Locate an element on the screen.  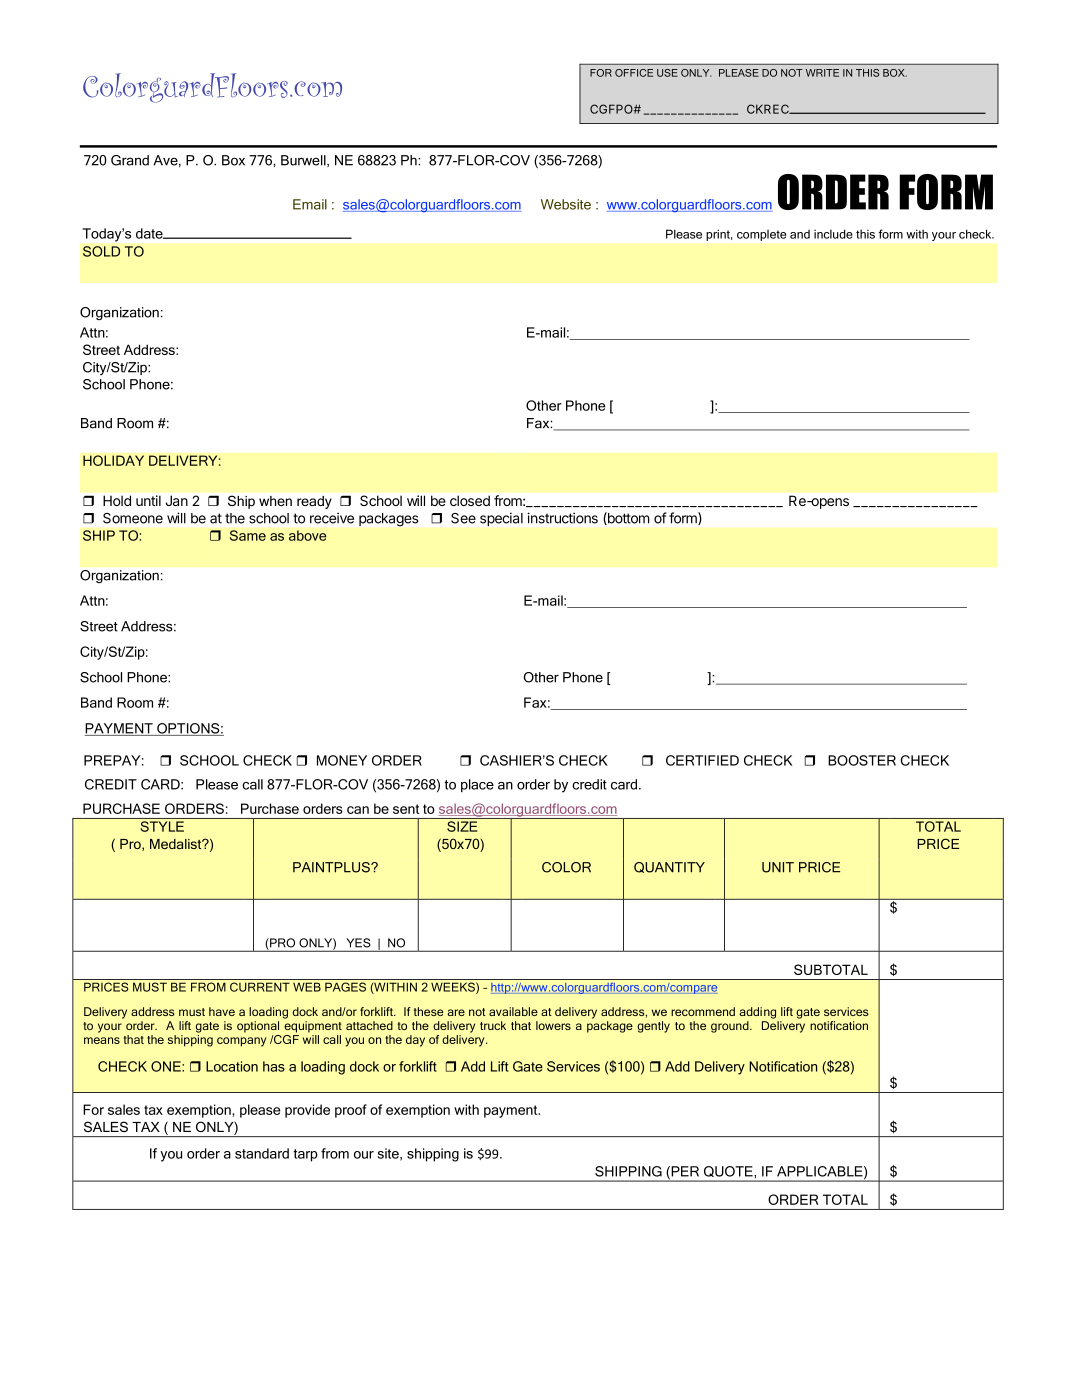
available is located at coordinates (513, 1011).
